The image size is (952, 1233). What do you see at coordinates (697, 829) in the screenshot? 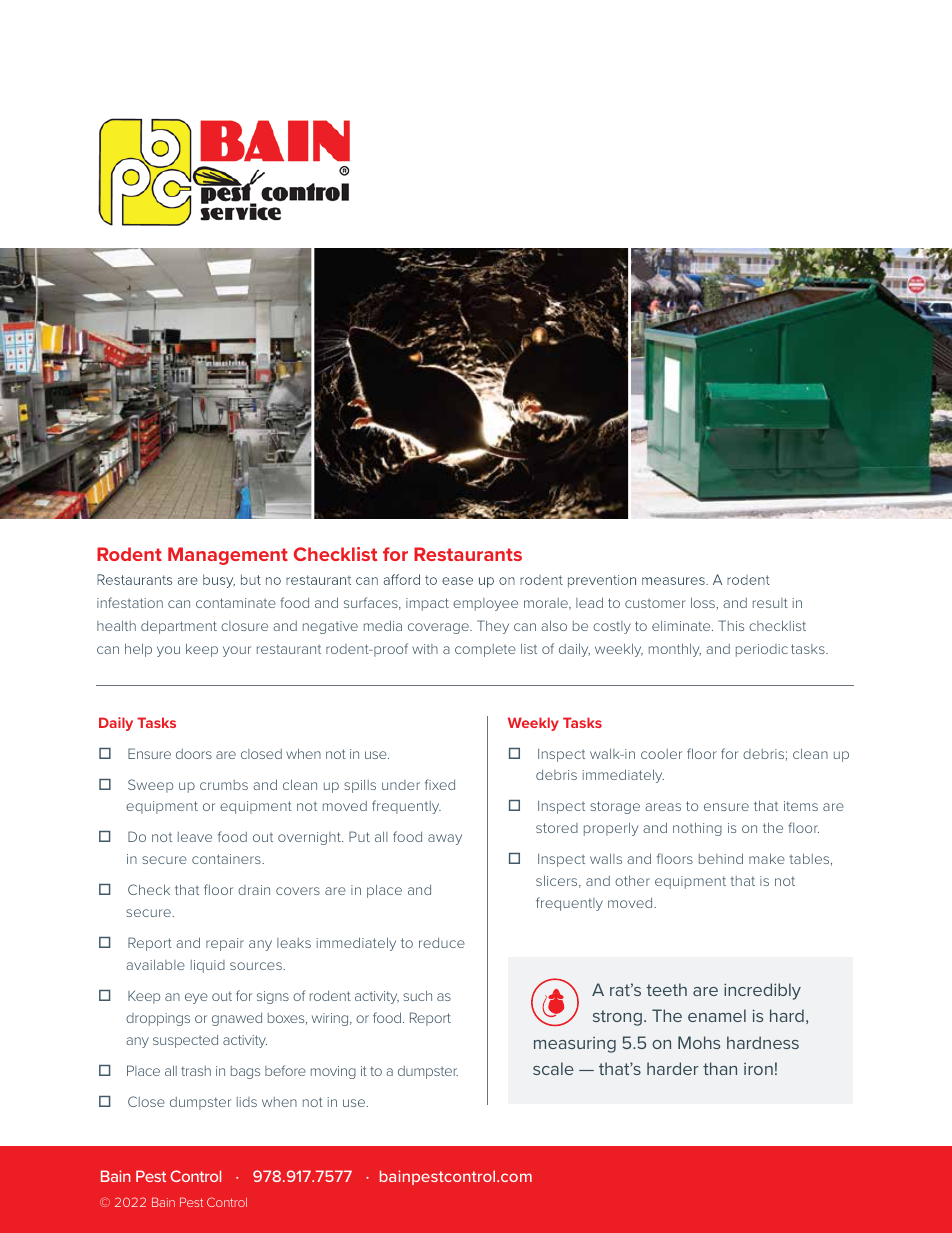
I see `nothing` at bounding box center [697, 829].
